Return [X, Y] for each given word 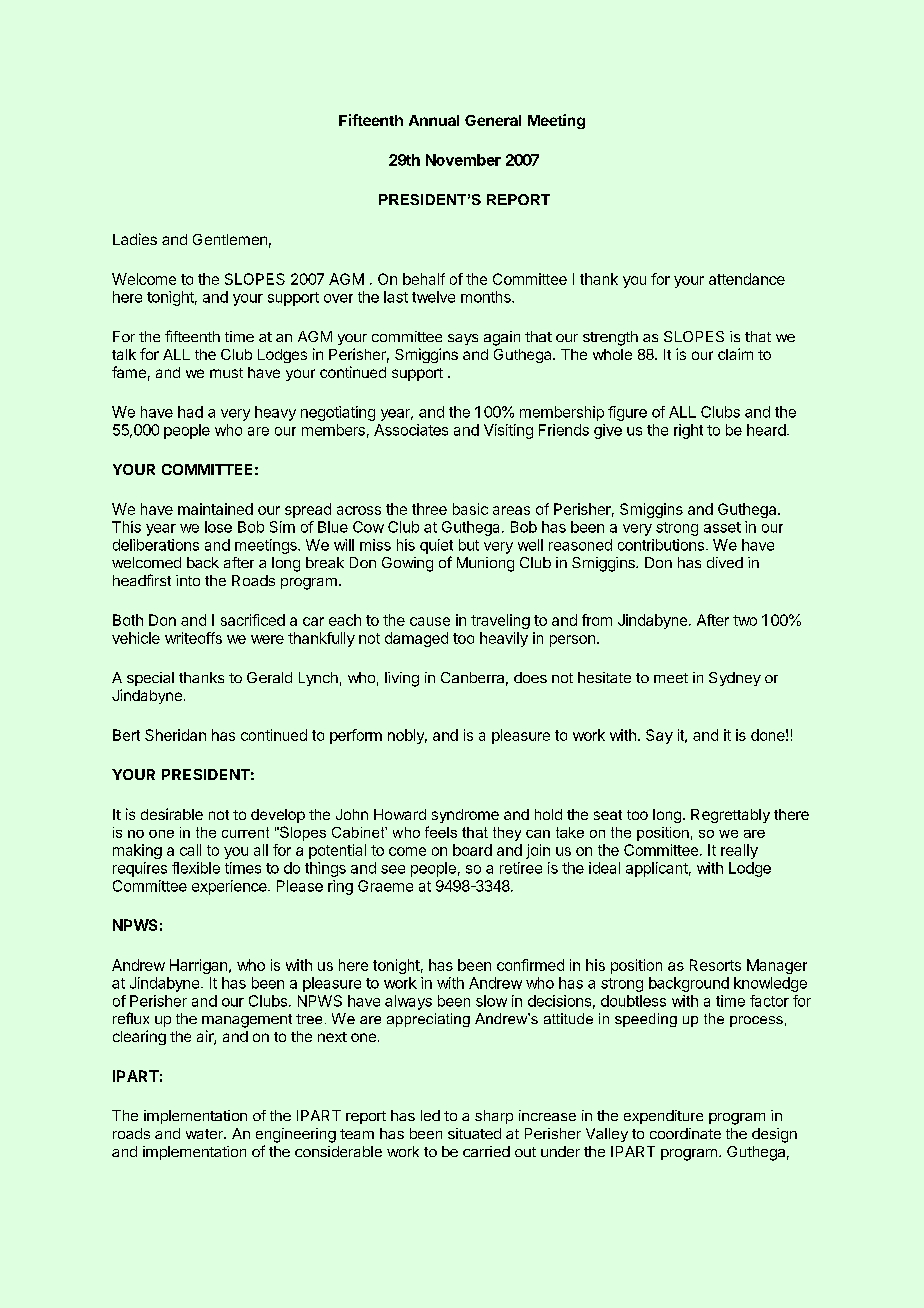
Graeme [385, 886]
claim [735, 354]
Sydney [735, 679]
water [205, 1134]
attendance [747, 279]
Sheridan [175, 735]
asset [722, 527]
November [463, 160]
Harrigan [198, 966]
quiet [436, 546]
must [226, 373]
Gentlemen [230, 239]
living [402, 679]
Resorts [715, 965]
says [463, 339]
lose [218, 527]
